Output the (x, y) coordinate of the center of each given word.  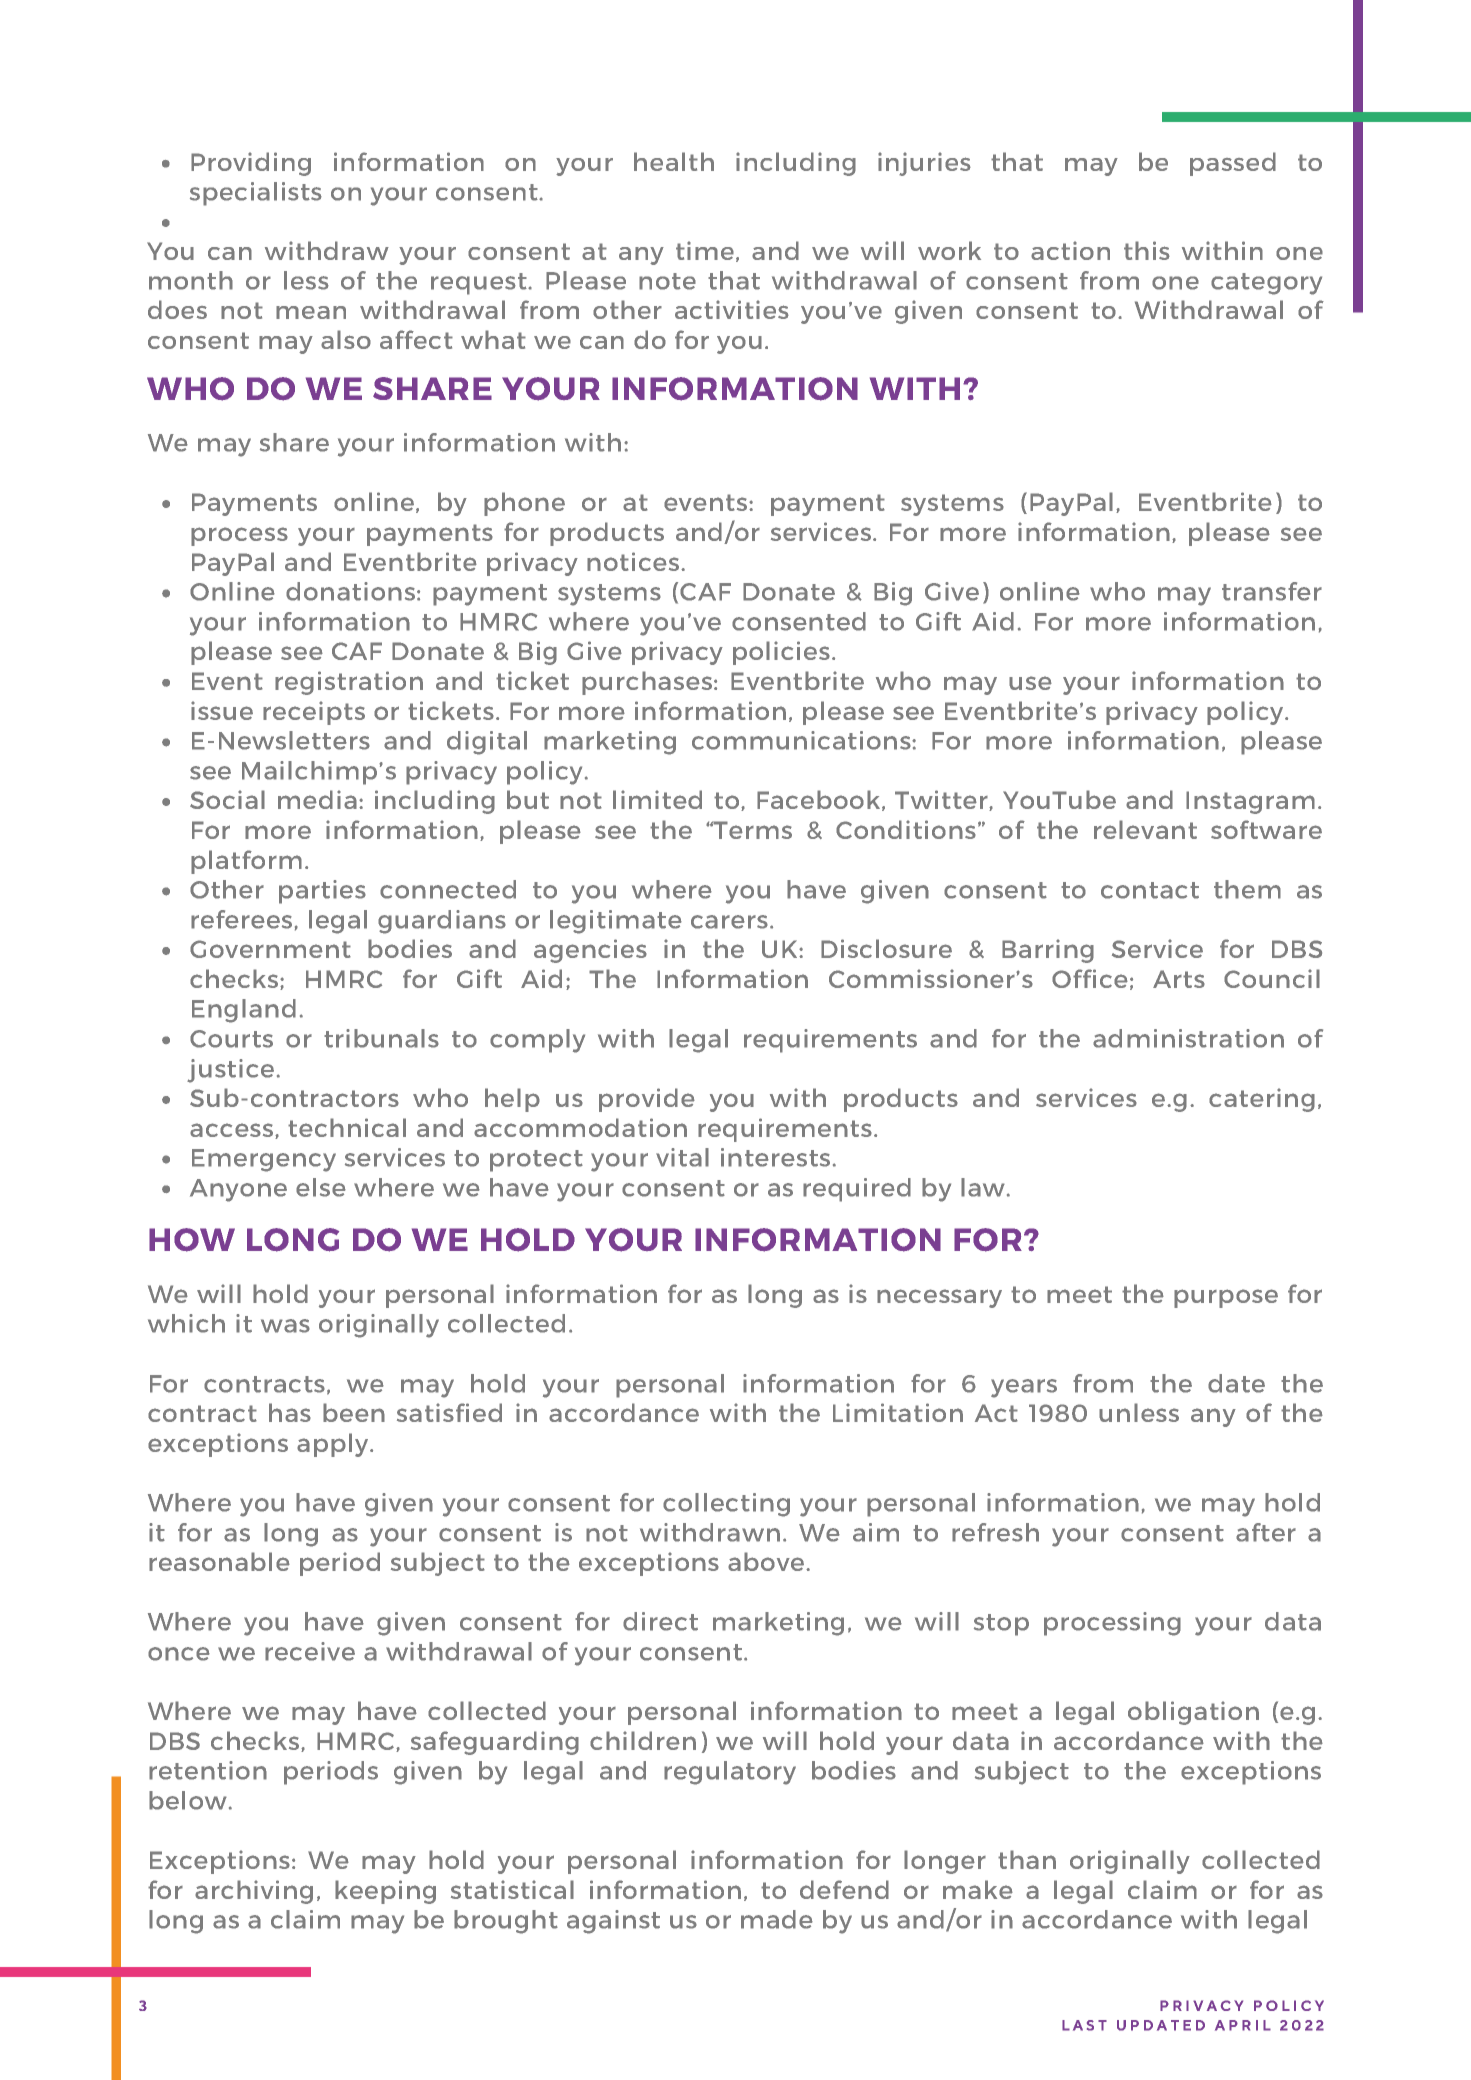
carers (729, 922)
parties (322, 892)
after (1266, 1532)
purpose (1226, 1298)
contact (1150, 890)
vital (682, 1157)
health (674, 161)
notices (634, 561)
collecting (726, 1505)
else (321, 1187)
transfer (1272, 591)
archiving (254, 1892)
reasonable (219, 1561)
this (1147, 250)
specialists (256, 194)
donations (350, 591)
